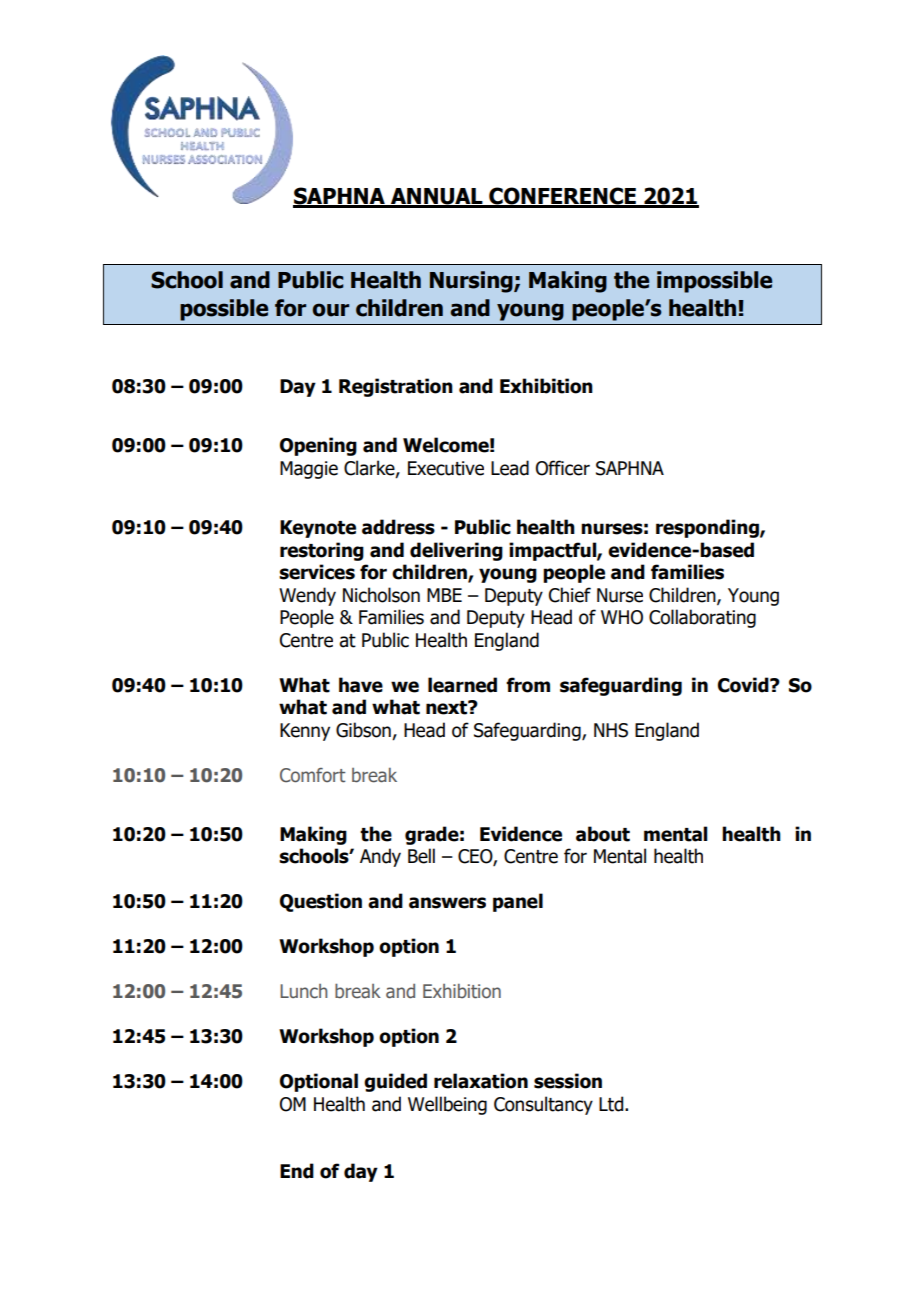 Image resolution: width=924 pixels, height=1308 pixels. I want to click on NHS, so click(611, 730).
